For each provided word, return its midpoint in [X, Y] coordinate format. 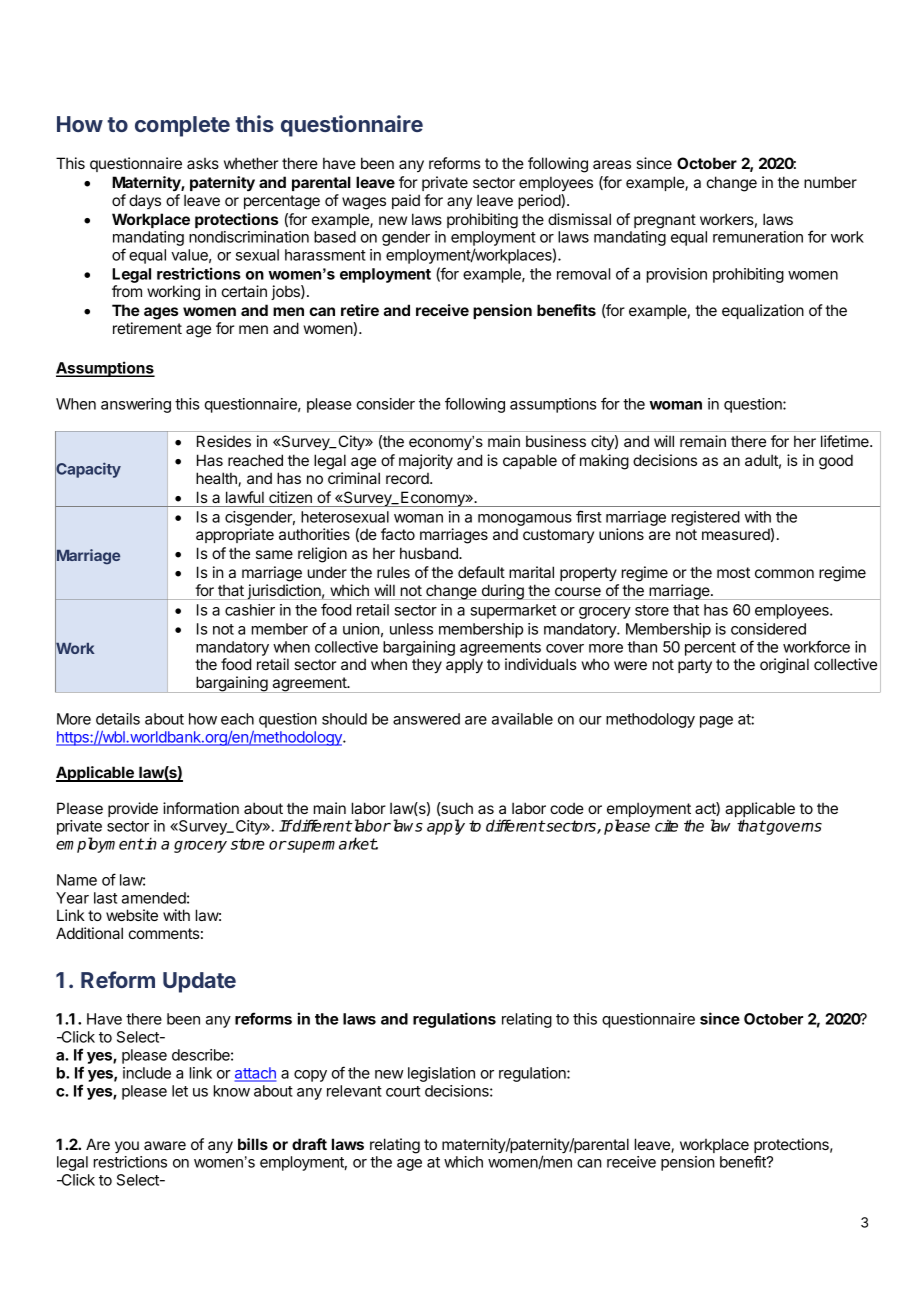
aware [165, 1145]
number [830, 182]
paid [406, 201]
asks [203, 163]
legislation [441, 1074]
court [403, 1091]
